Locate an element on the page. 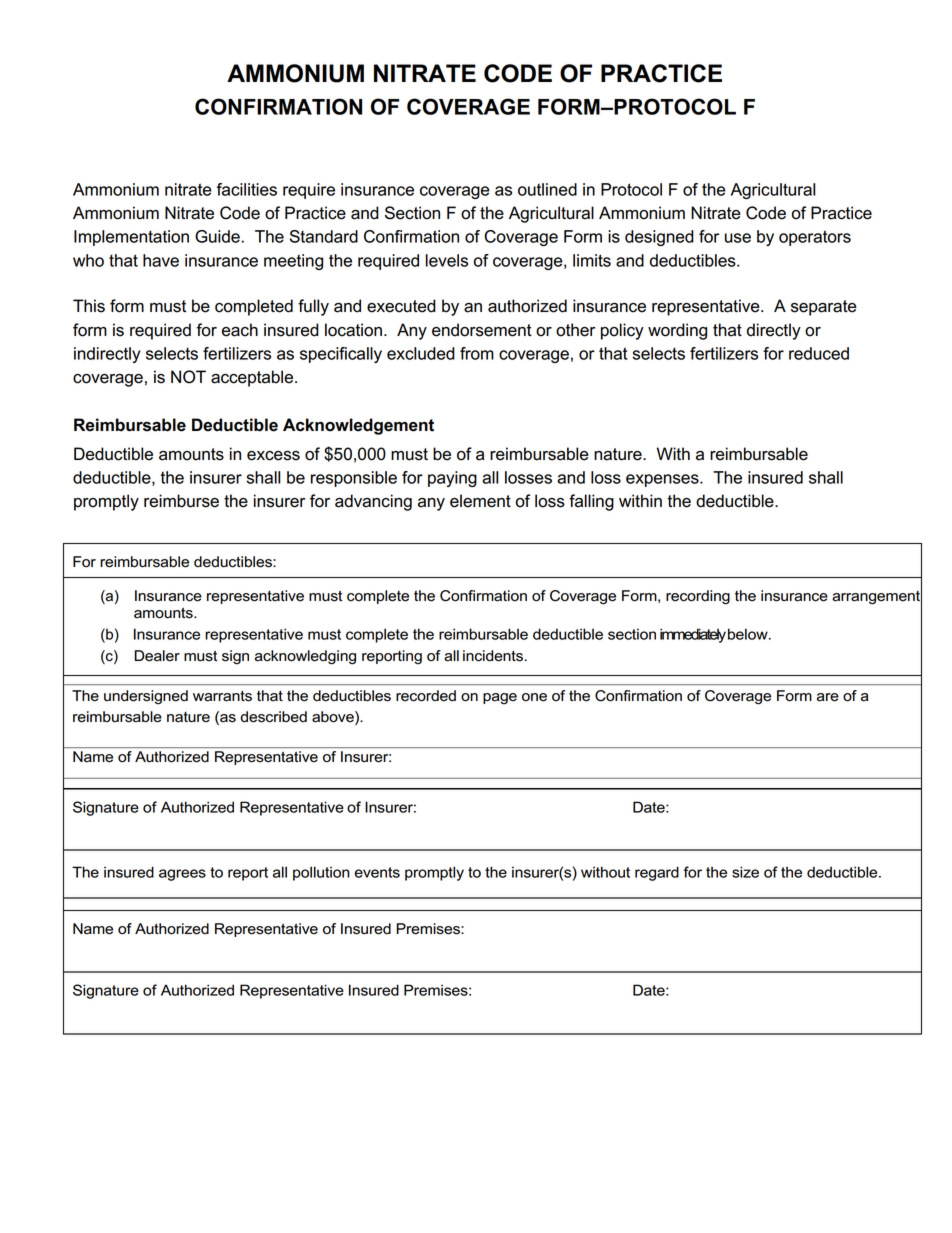 This page has width=952, height=1233. operators is located at coordinates (815, 238).
